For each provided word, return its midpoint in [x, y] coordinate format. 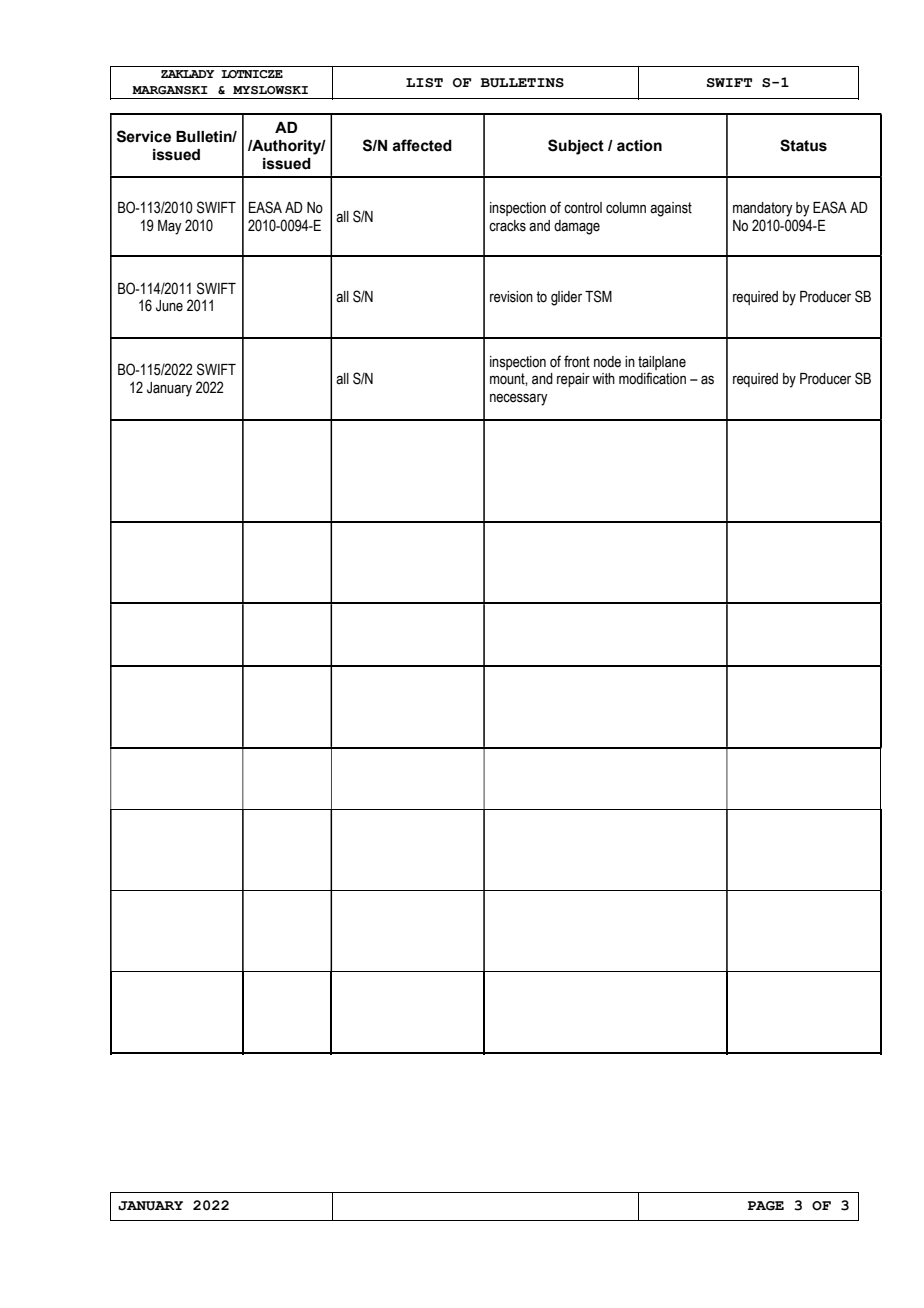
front [577, 361]
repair [573, 380]
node [607, 362]
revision [511, 297]
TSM [598, 296]
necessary [519, 399]
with [603, 379]
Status [803, 145]
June [169, 306]
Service [144, 136]
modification [652, 378]
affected [422, 145]
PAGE [766, 1206]
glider [566, 298]
